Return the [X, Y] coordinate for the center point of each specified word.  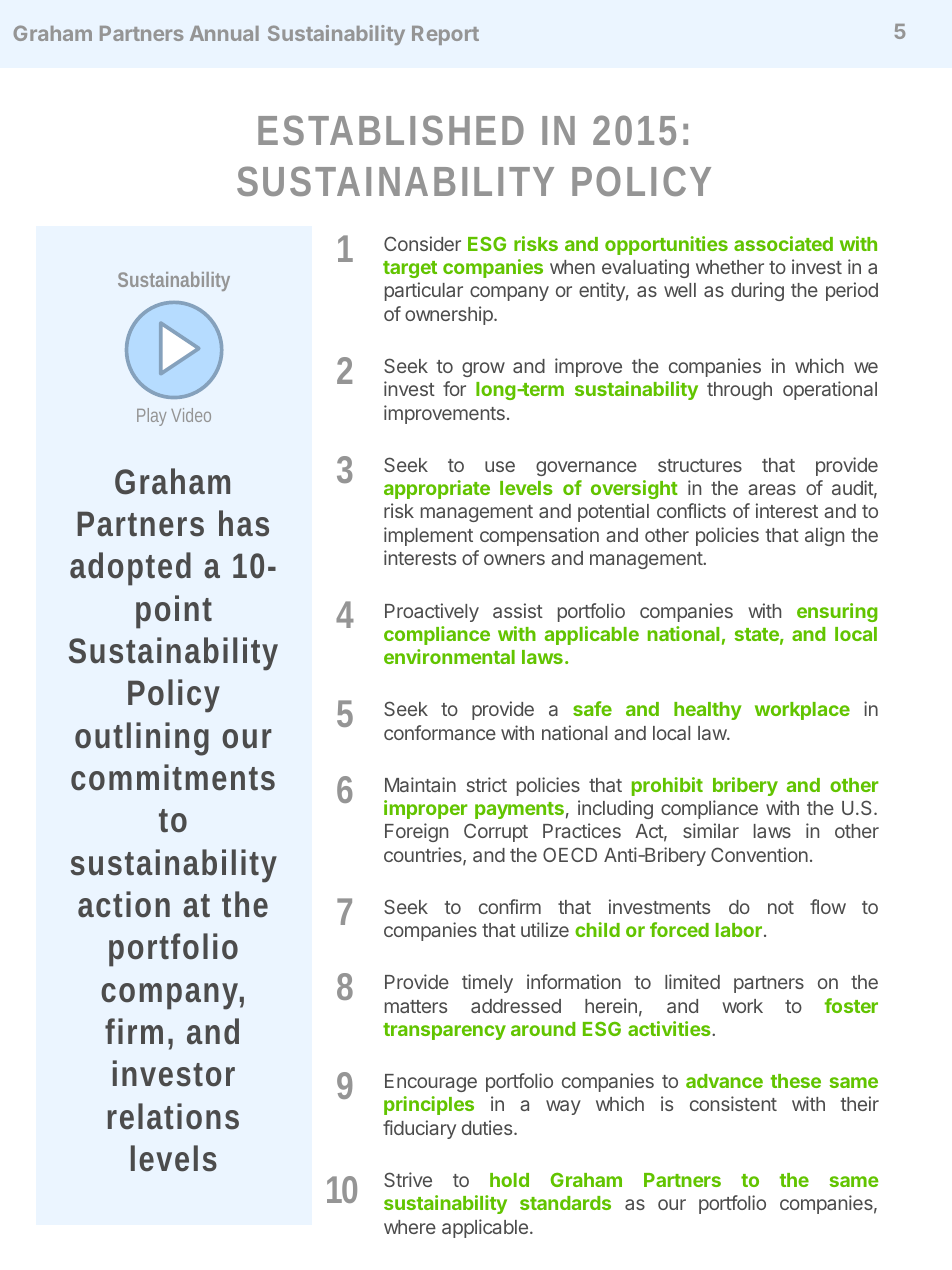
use [500, 466]
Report [445, 35]
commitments [173, 777]
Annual [224, 33]
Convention [759, 854]
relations [173, 1116]
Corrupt [496, 832]
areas [772, 489]
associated [783, 243]
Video [191, 415]
